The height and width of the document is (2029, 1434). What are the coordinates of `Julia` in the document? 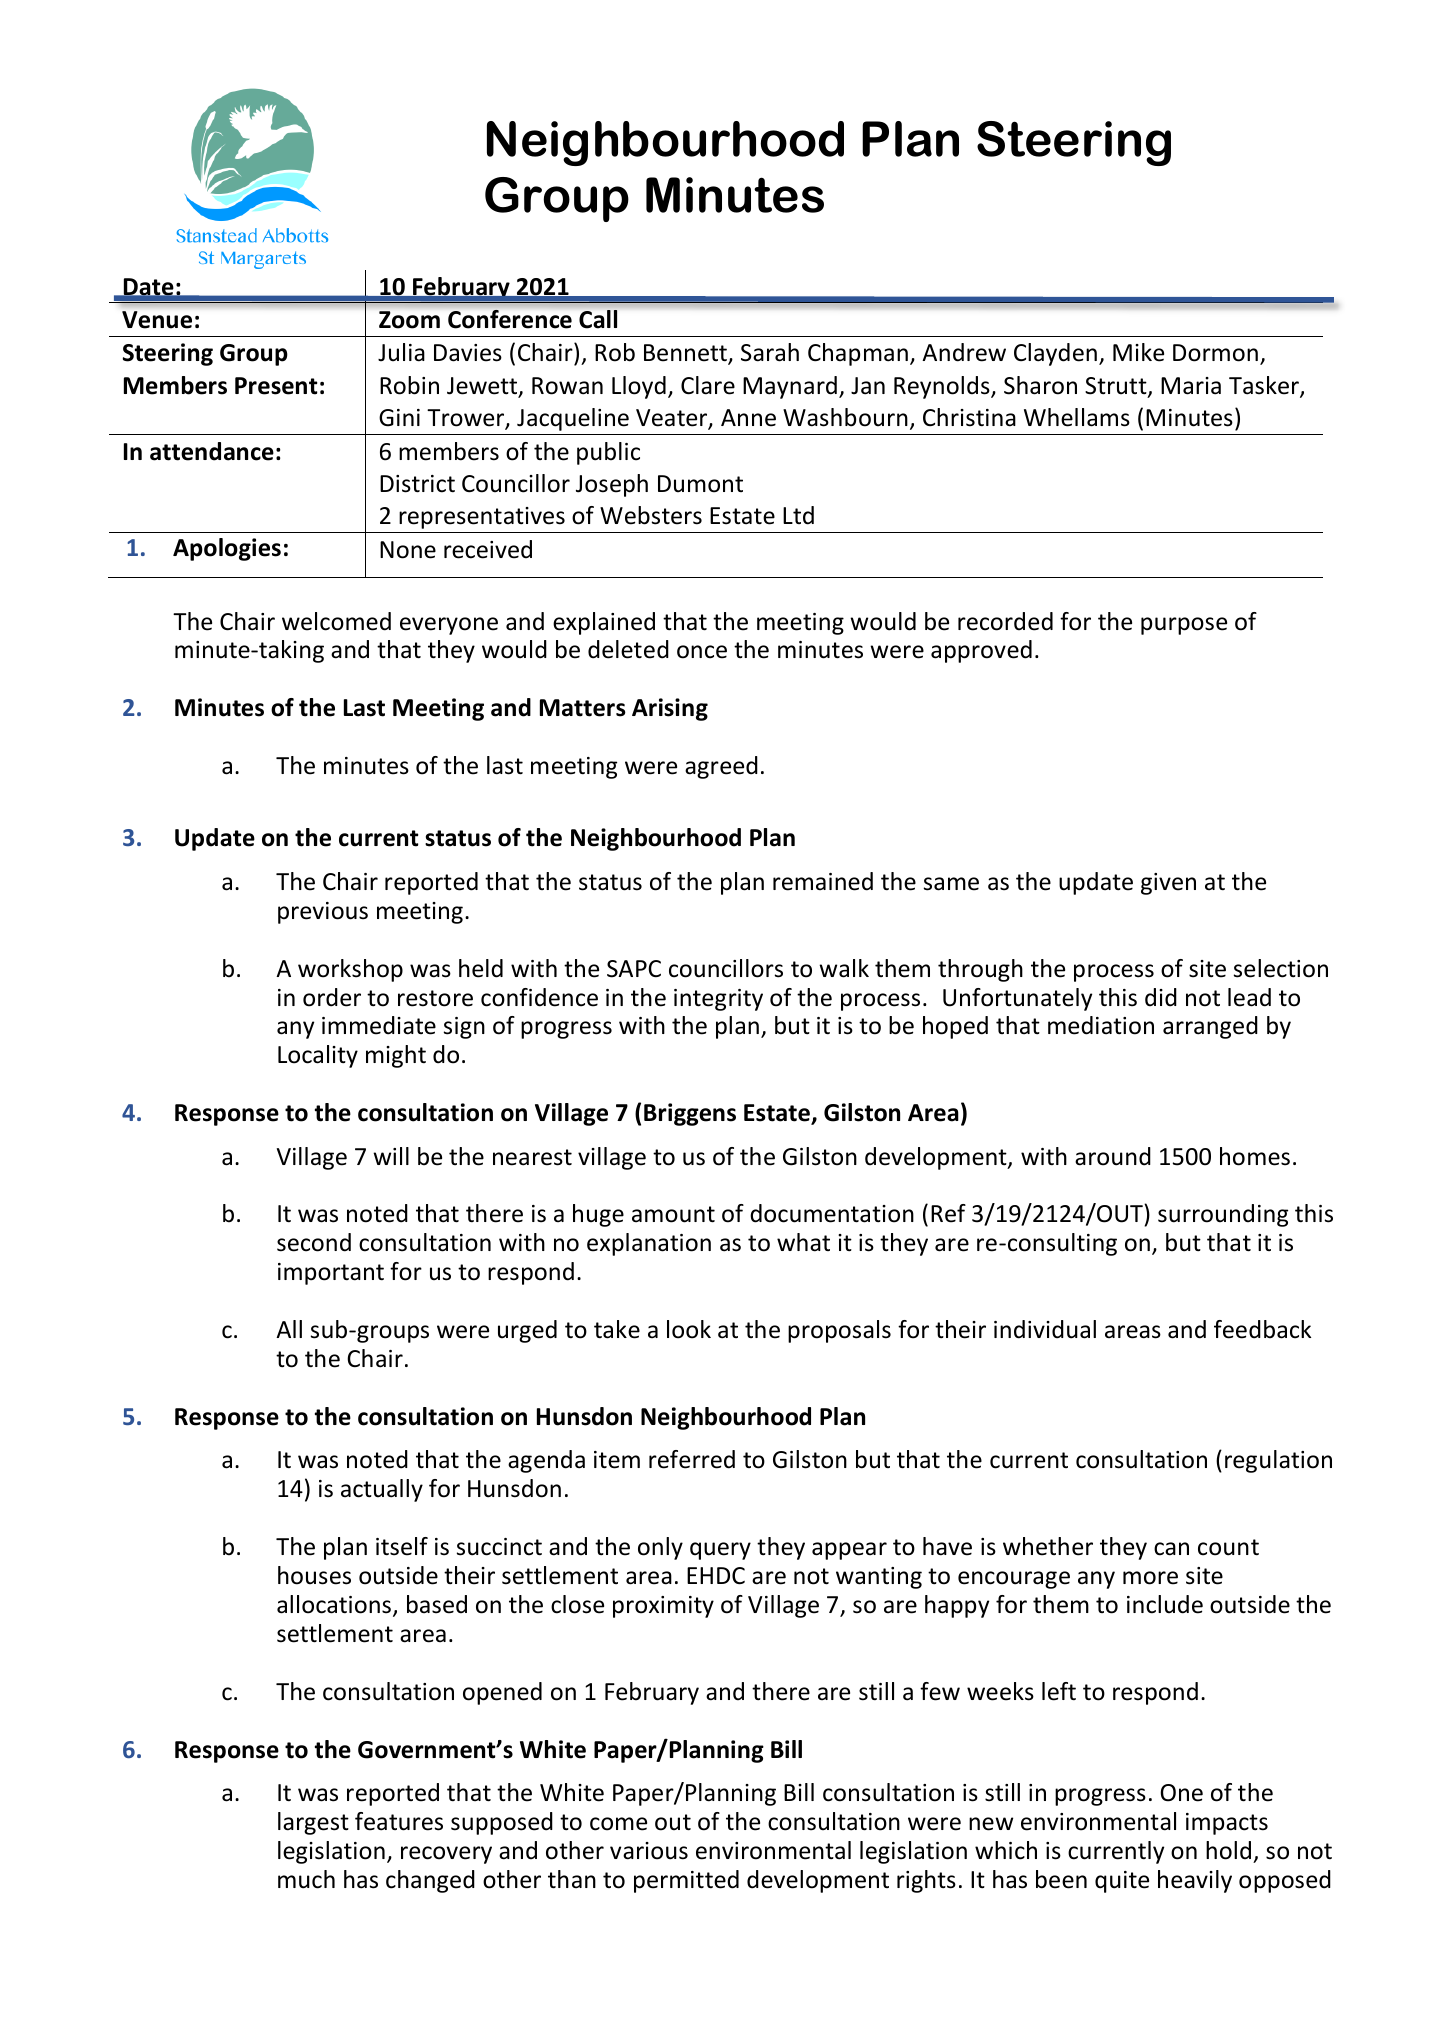 It's located at (401, 352).
